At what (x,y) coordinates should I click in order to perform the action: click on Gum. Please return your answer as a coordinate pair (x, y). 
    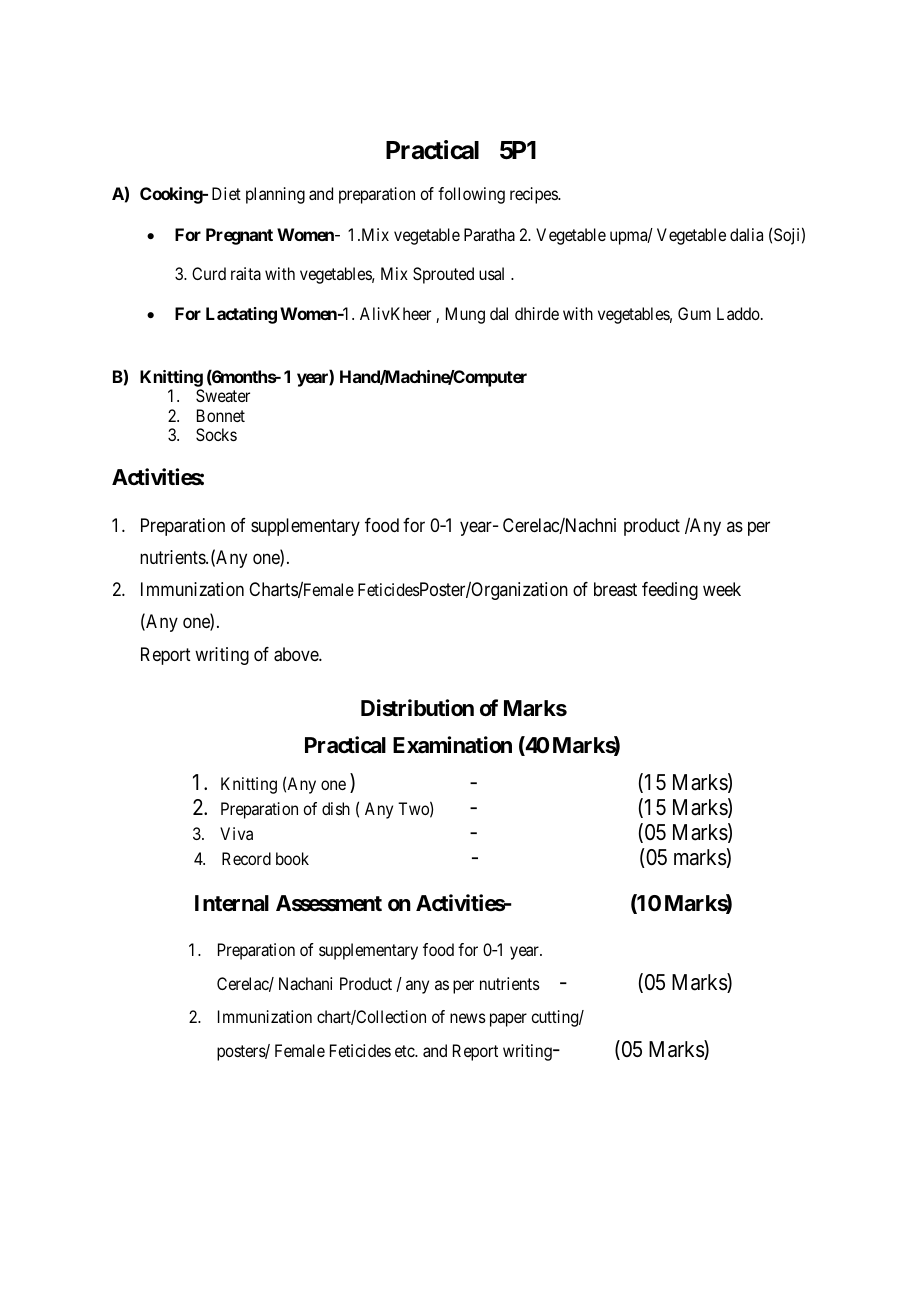
    Looking at the image, I should click on (694, 313).
